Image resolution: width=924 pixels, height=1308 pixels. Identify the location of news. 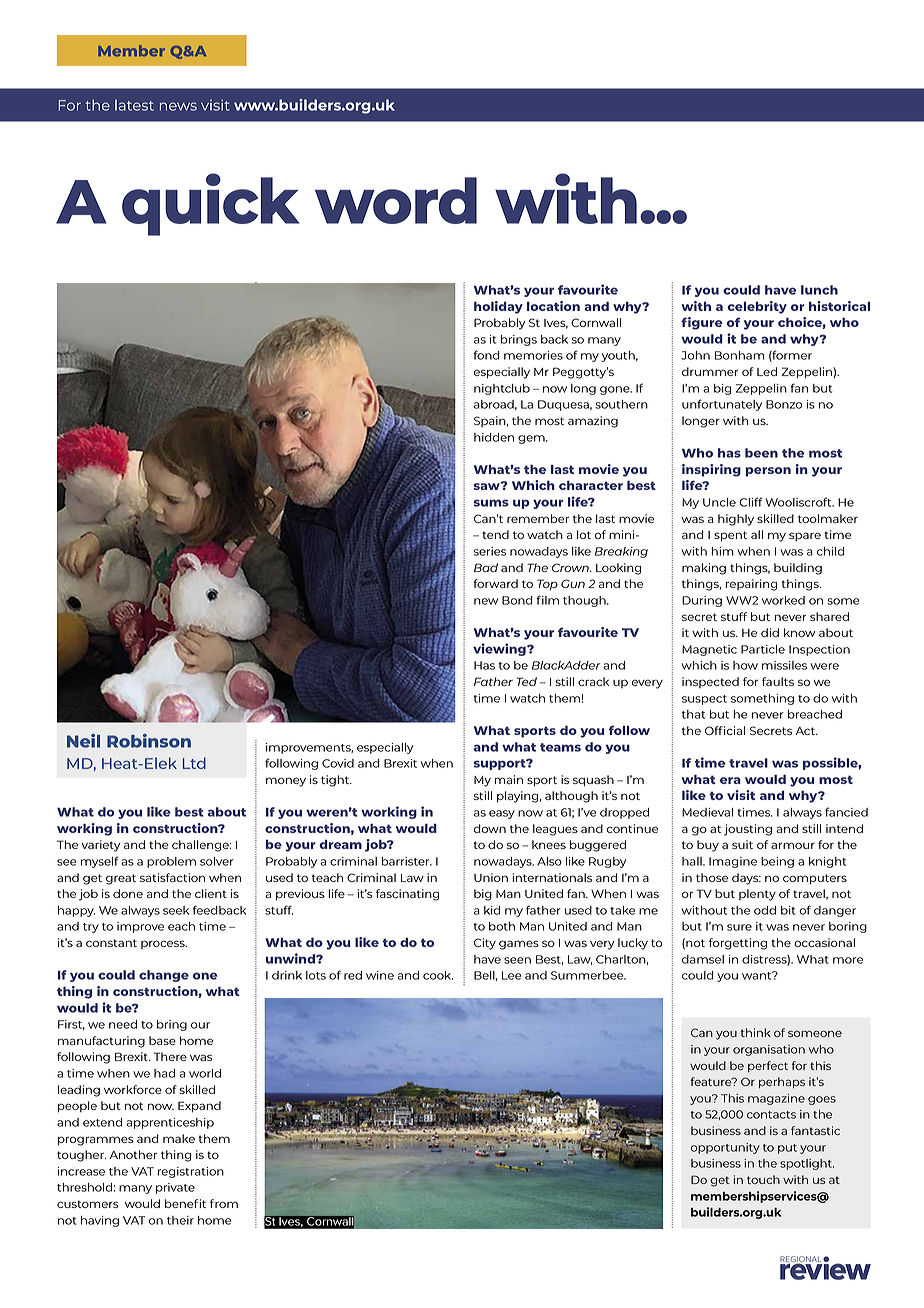
(178, 106).
